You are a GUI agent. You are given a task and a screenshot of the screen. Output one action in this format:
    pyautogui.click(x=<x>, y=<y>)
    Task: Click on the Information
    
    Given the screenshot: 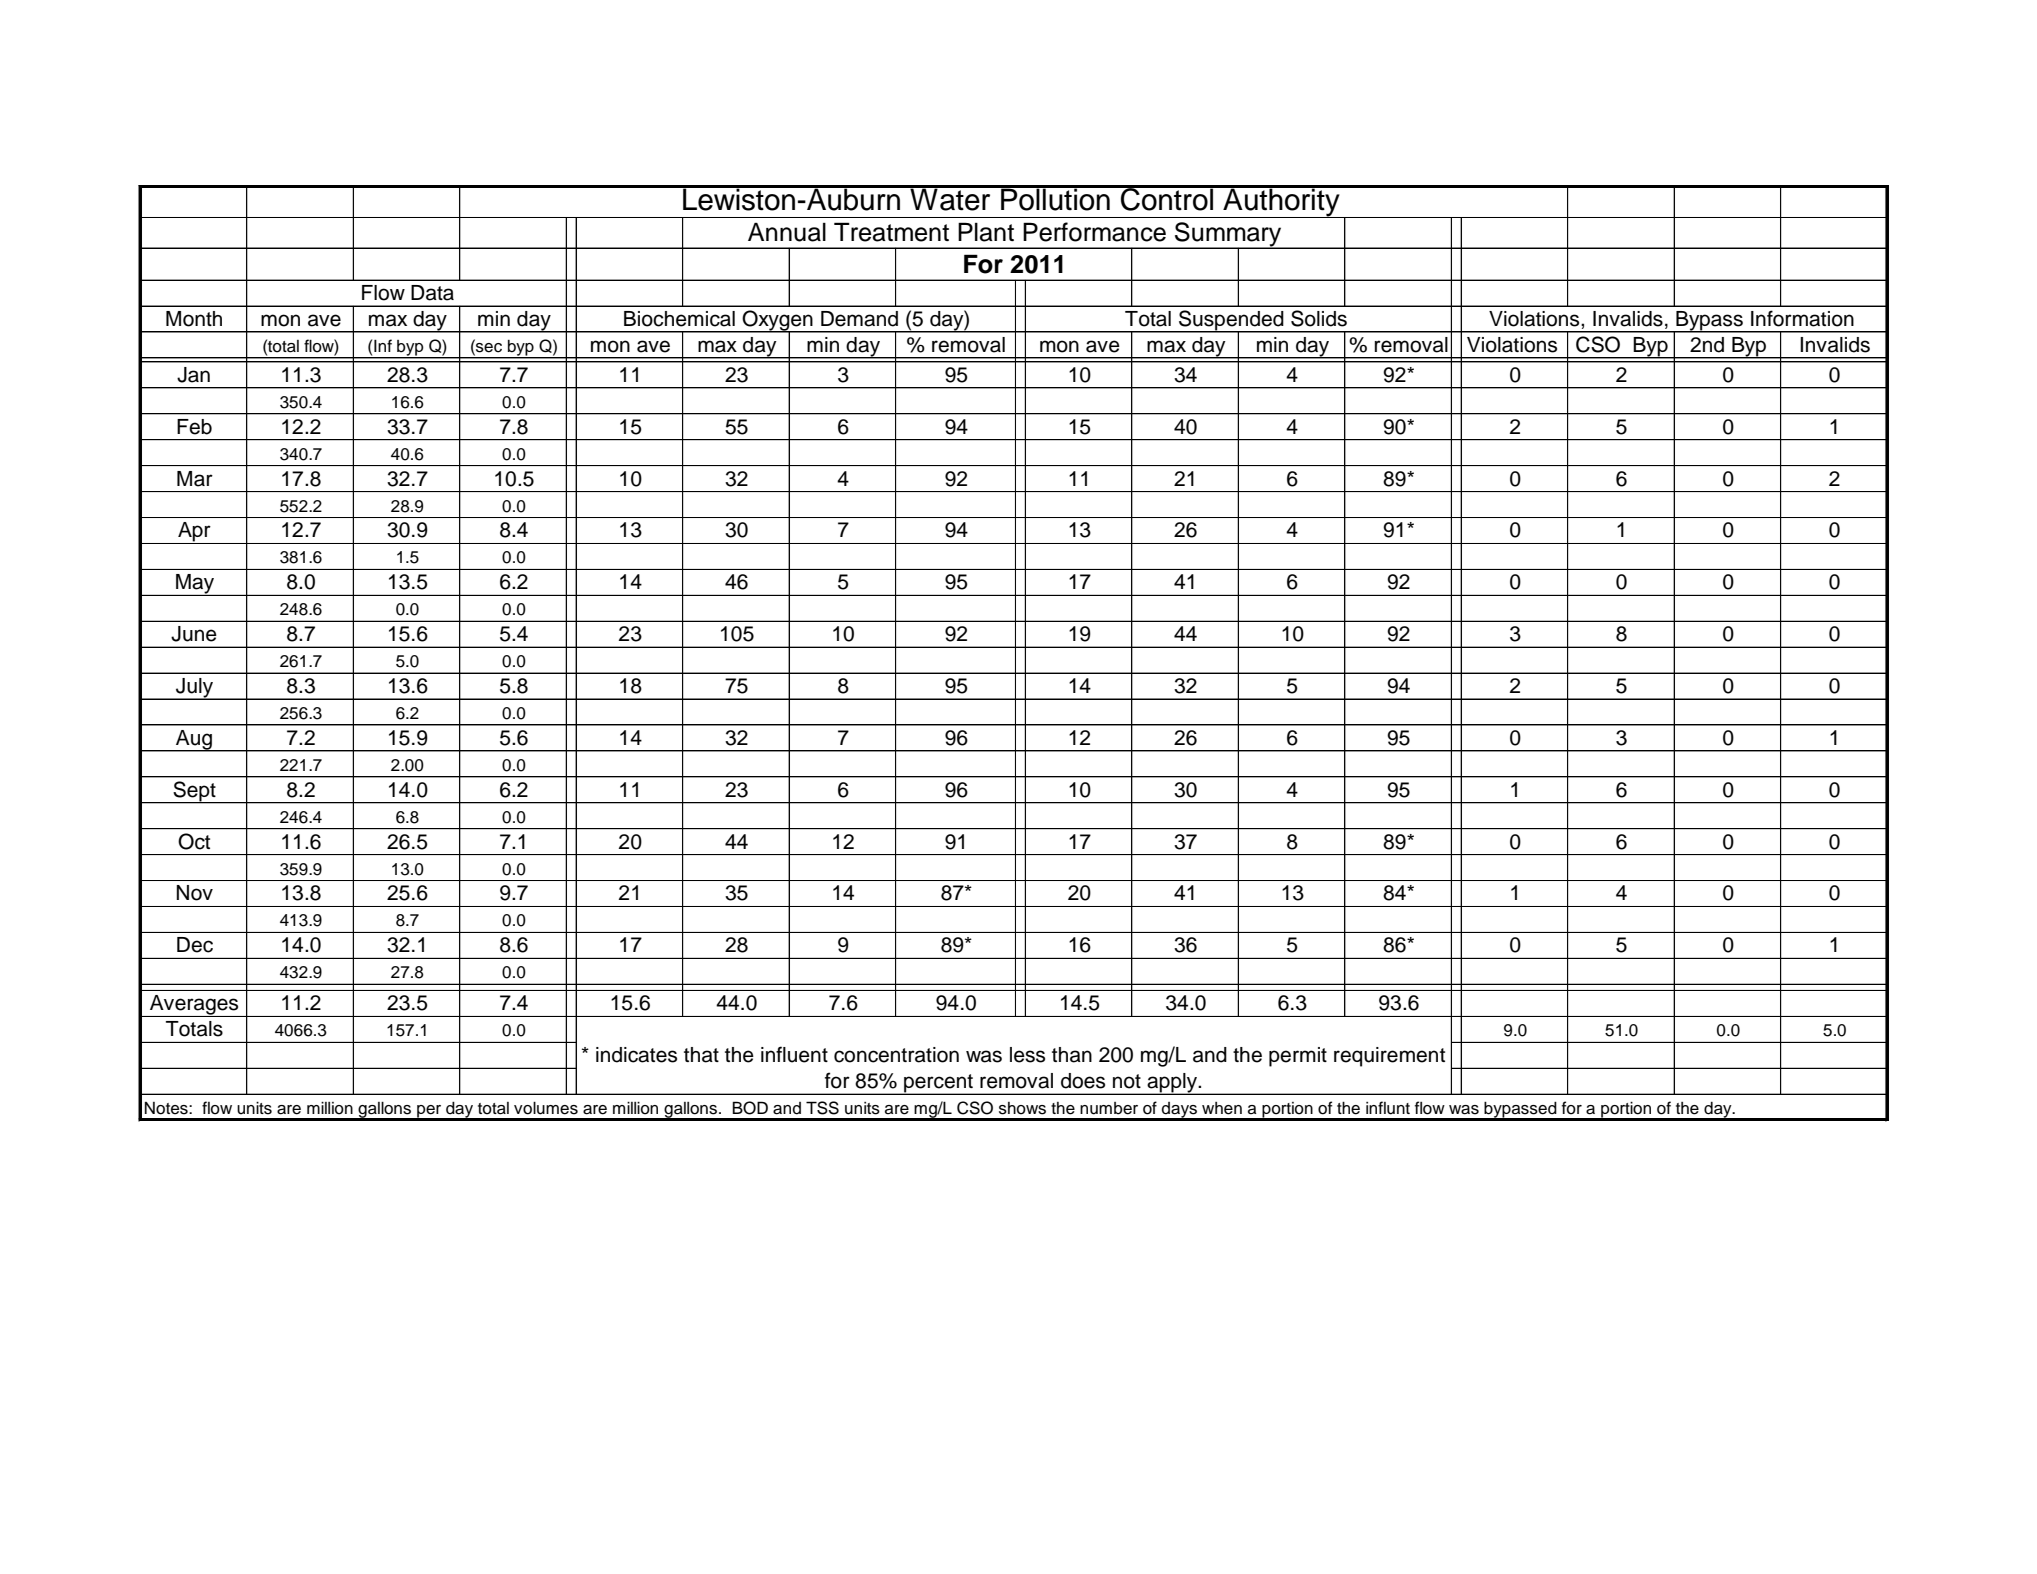 What is the action you would take?
    pyautogui.click(x=1802, y=318)
